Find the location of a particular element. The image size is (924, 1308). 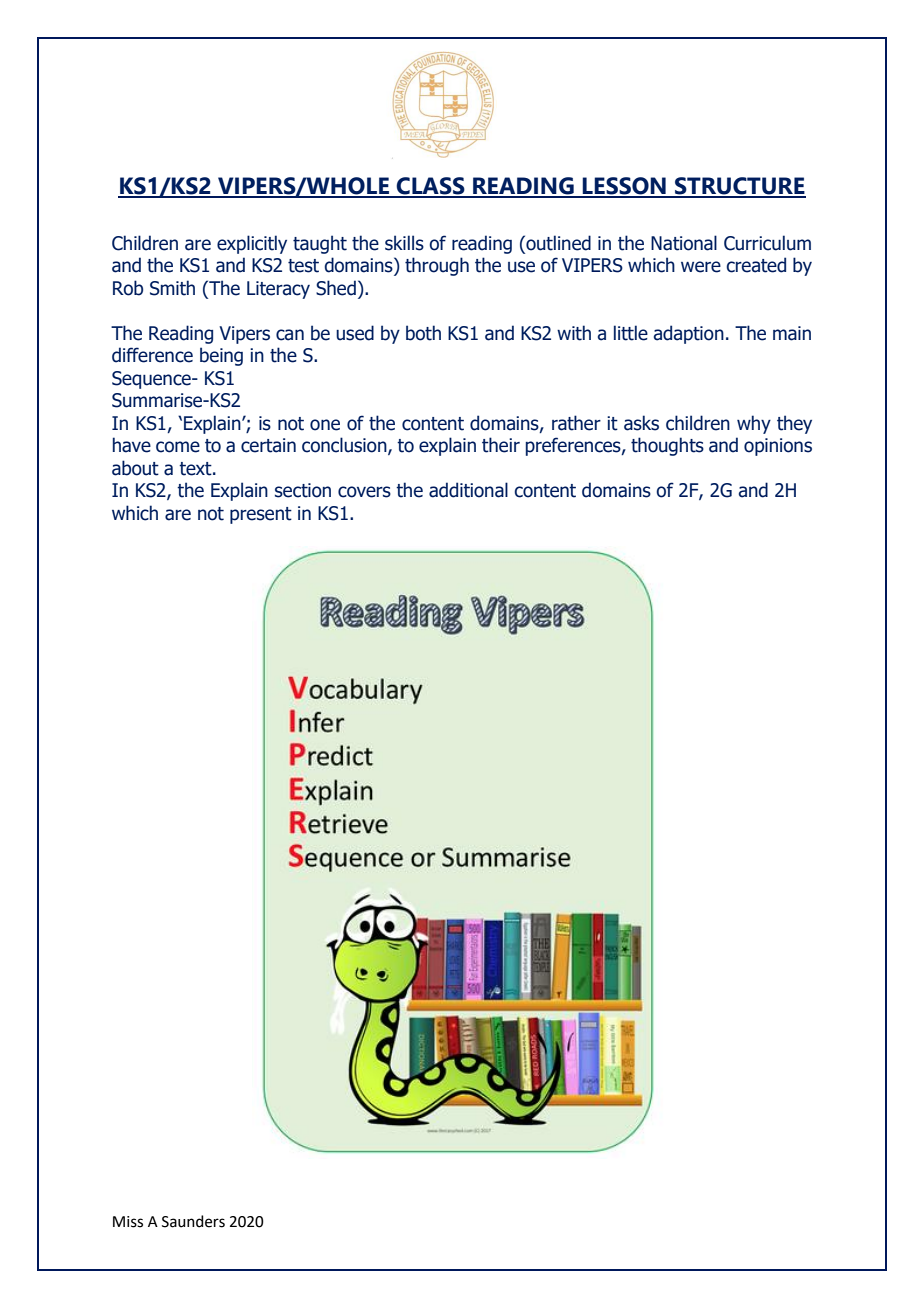

additional is located at coordinates (468, 490).
